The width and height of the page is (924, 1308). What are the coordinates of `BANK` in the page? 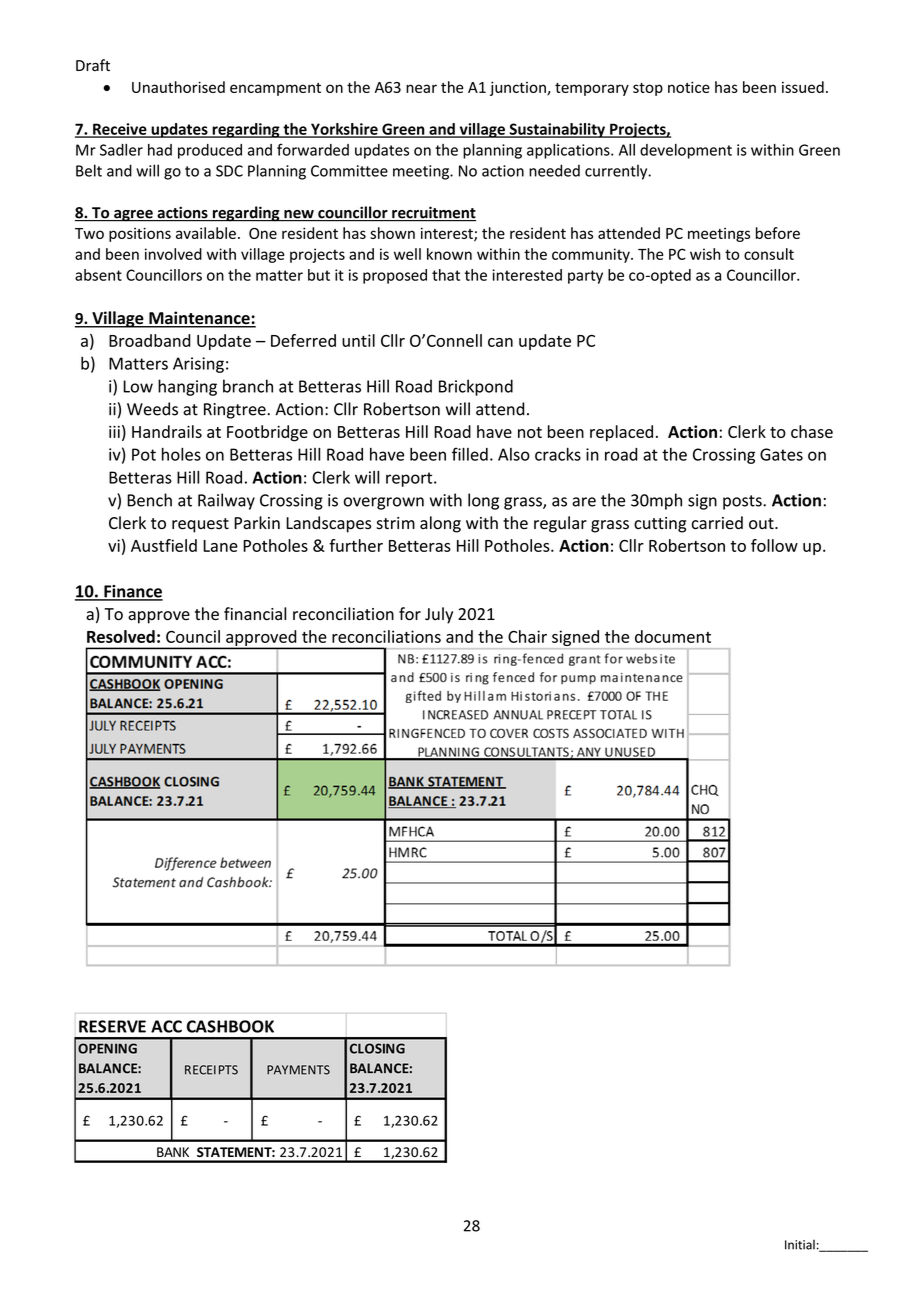 It's located at (173, 1152).
